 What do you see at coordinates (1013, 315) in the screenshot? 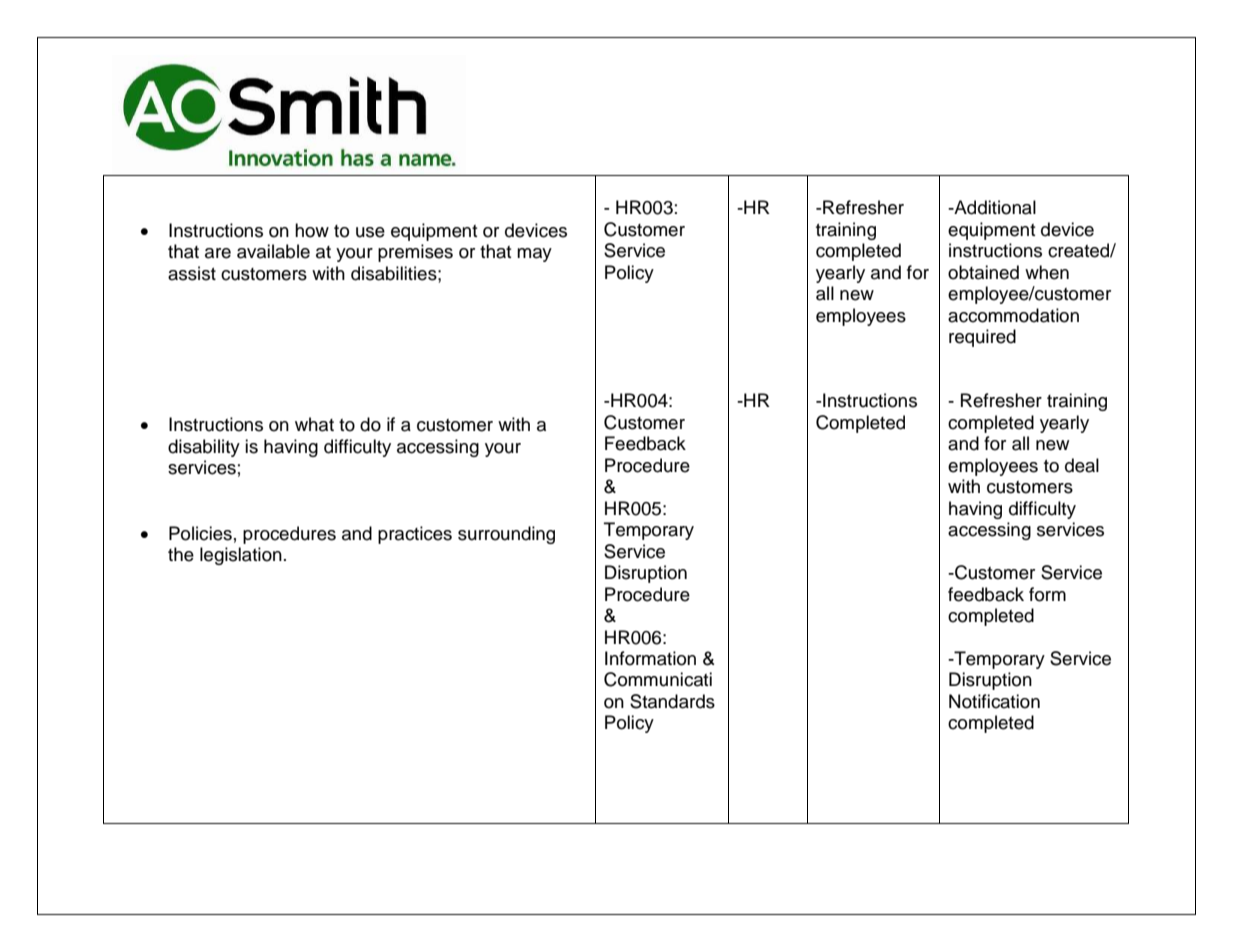
I see `accommodation` at bounding box center [1013, 315].
